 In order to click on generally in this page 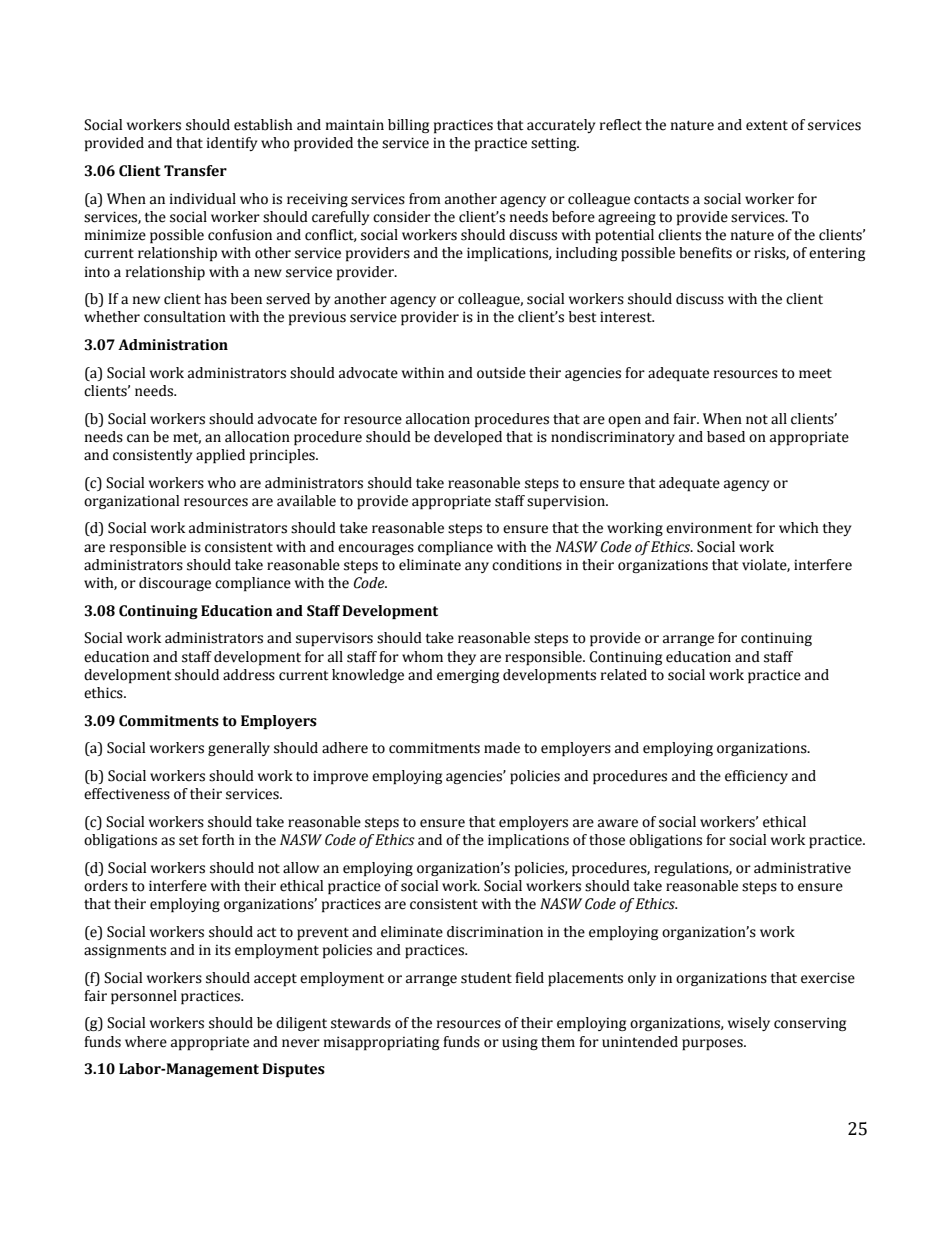, I will do `click(239, 749)`.
